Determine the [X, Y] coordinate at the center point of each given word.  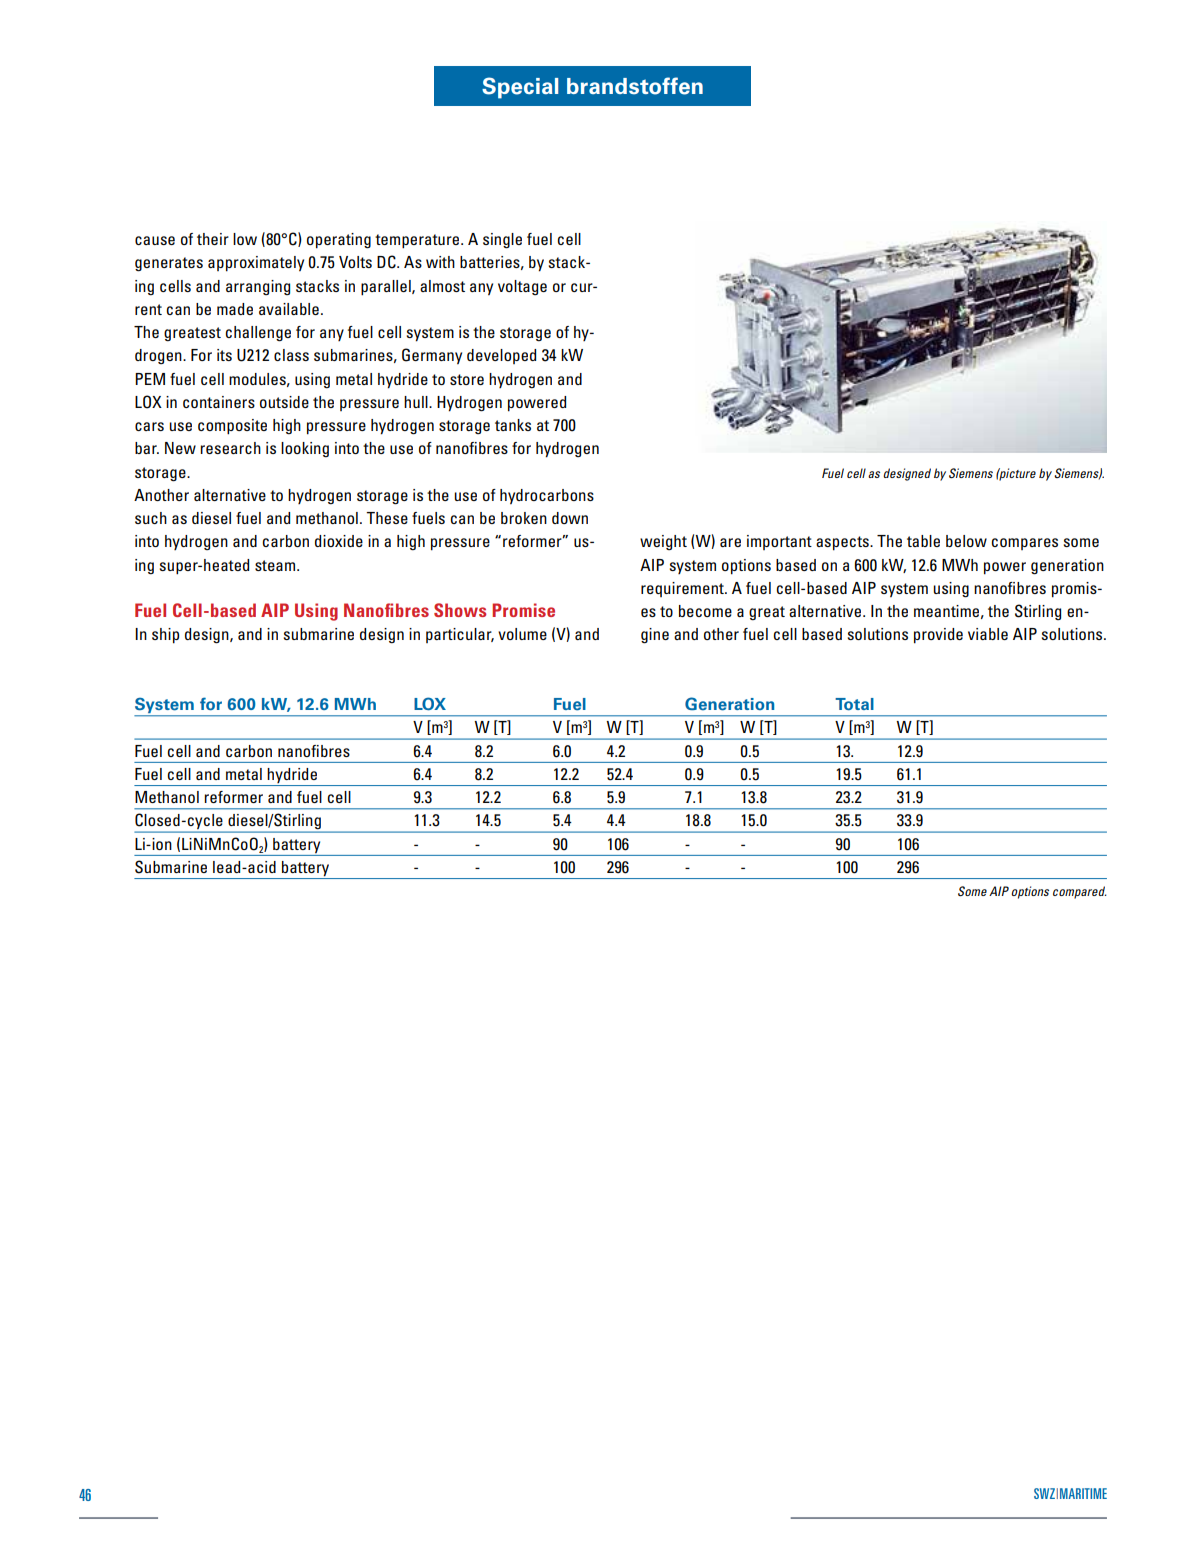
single [502, 241]
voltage [522, 287]
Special [520, 88]
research [230, 448]
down [570, 518]
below [966, 541]
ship [165, 636]
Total [854, 704]
